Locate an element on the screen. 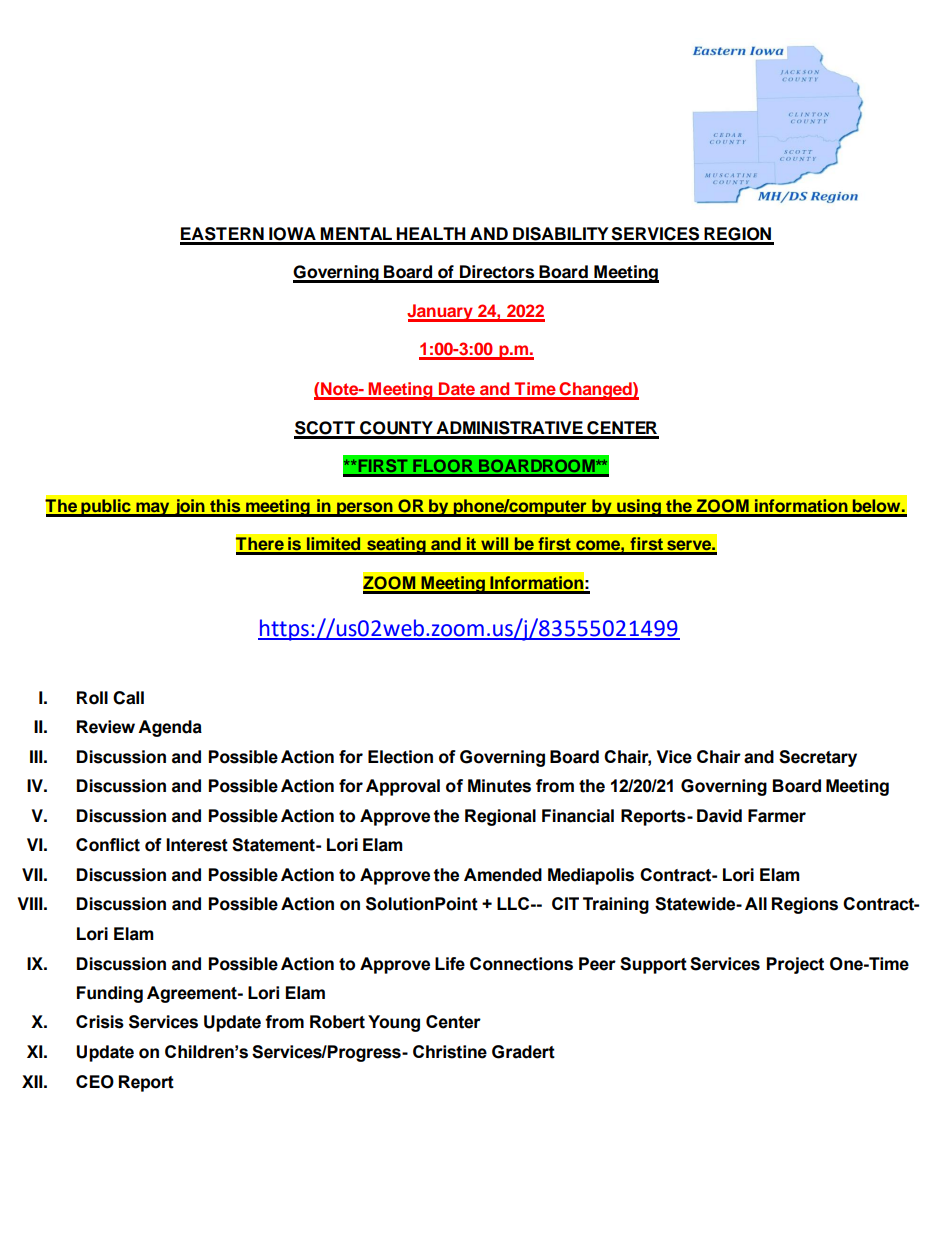 The width and height of the screenshot is (952, 1233). January is located at coordinates (441, 313).
